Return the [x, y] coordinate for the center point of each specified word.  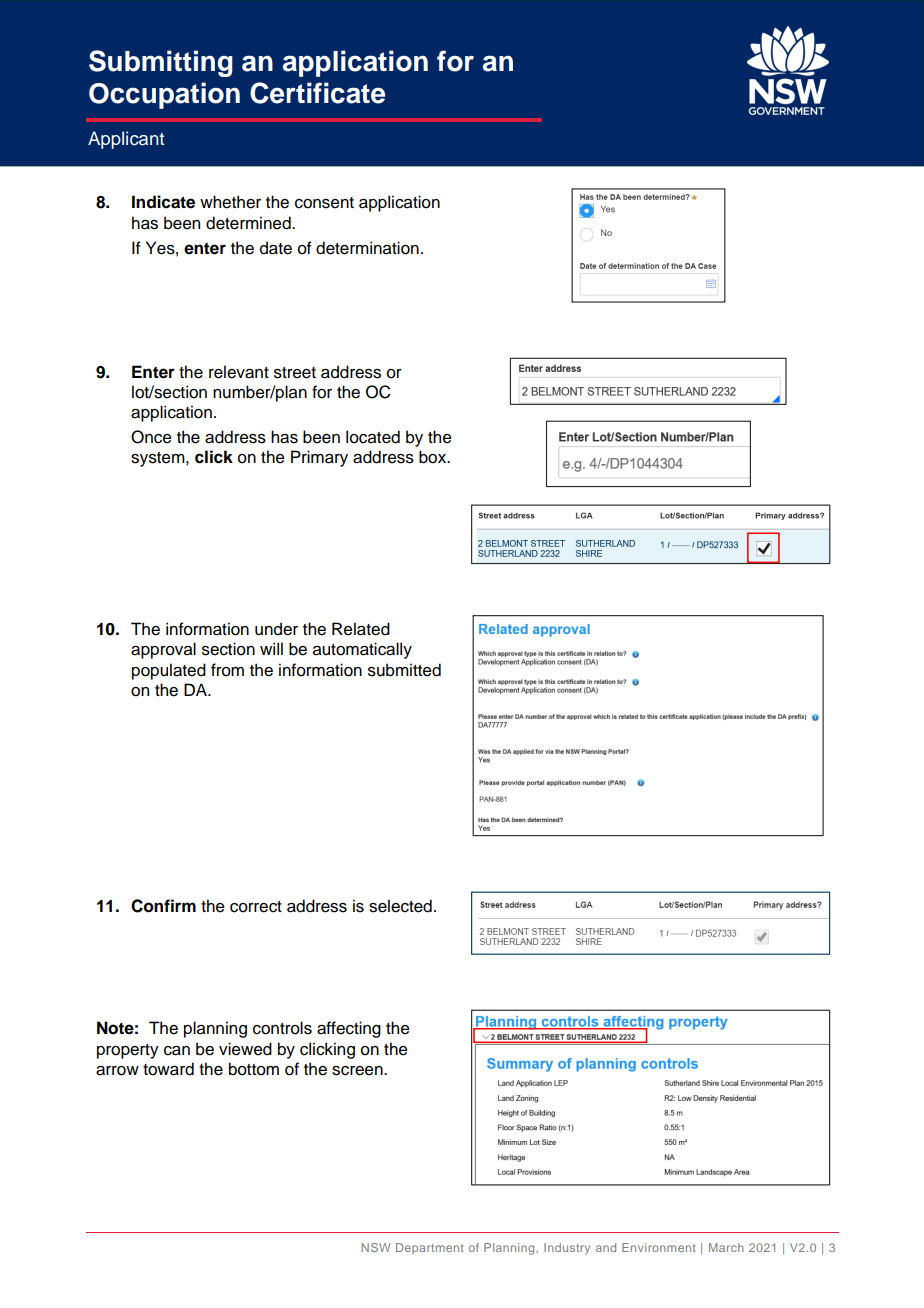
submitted [404, 670]
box [434, 457]
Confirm [163, 906]
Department [430, 1248]
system [159, 459]
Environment [659, 1247]
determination [367, 248]
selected [400, 906]
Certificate [317, 93]
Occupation [164, 95]
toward [168, 1069]
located [373, 437]
